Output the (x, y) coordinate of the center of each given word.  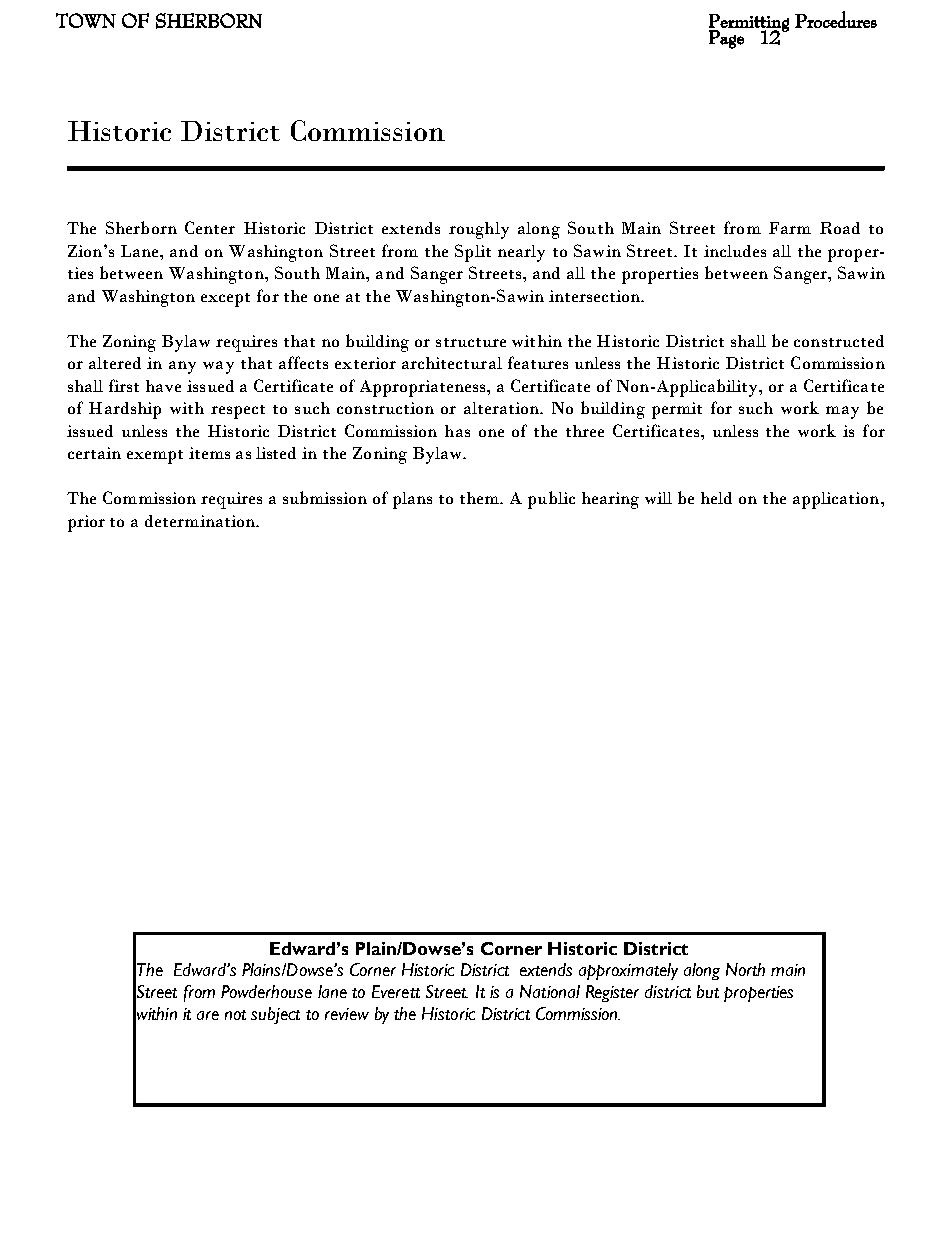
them (481, 498)
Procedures (836, 19)
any (182, 367)
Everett (396, 991)
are (208, 1015)
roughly (479, 230)
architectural (452, 363)
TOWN (86, 20)
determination (201, 521)
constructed (839, 341)
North (745, 969)
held (716, 498)
